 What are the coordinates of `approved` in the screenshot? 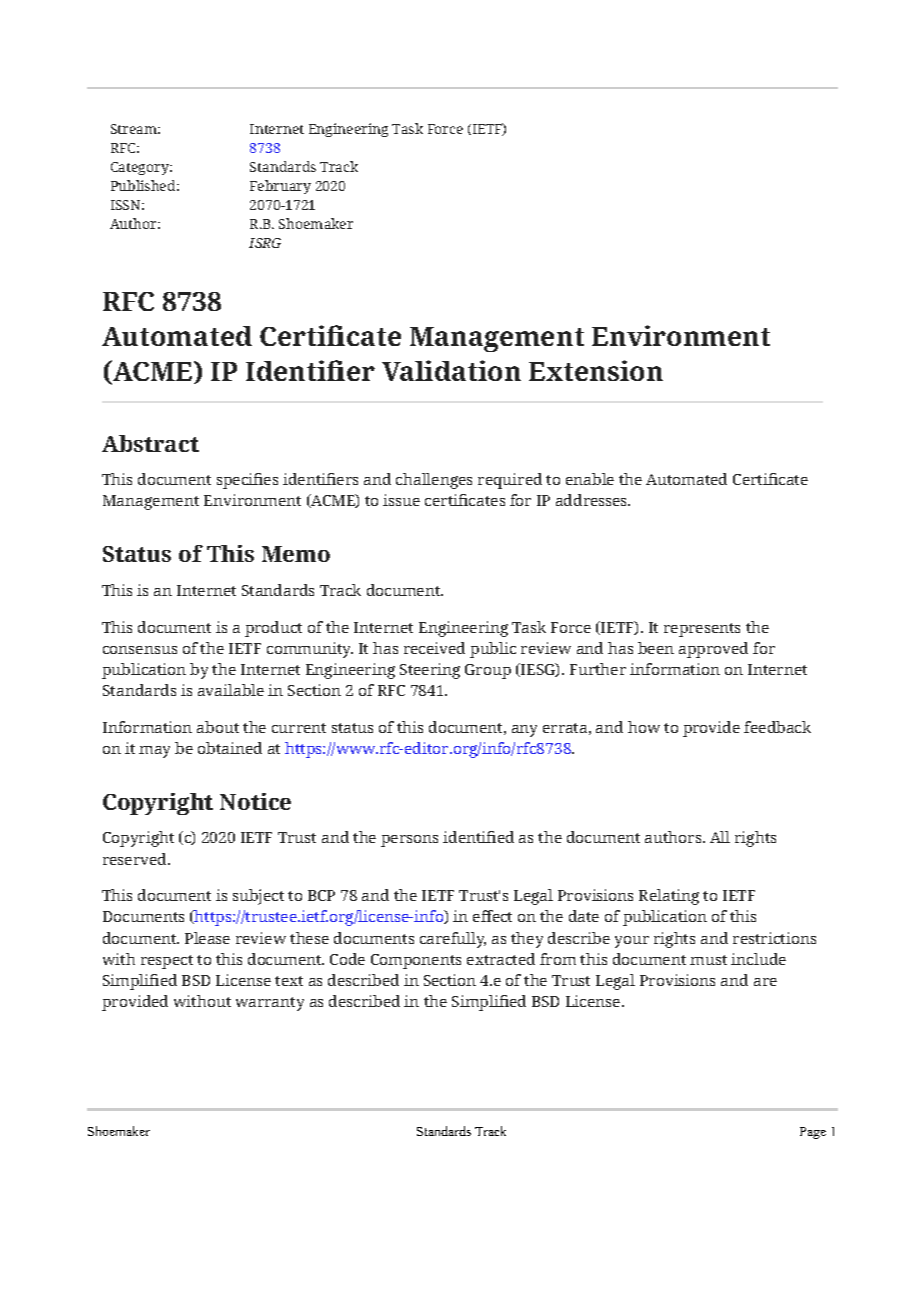 It's located at (713, 650).
